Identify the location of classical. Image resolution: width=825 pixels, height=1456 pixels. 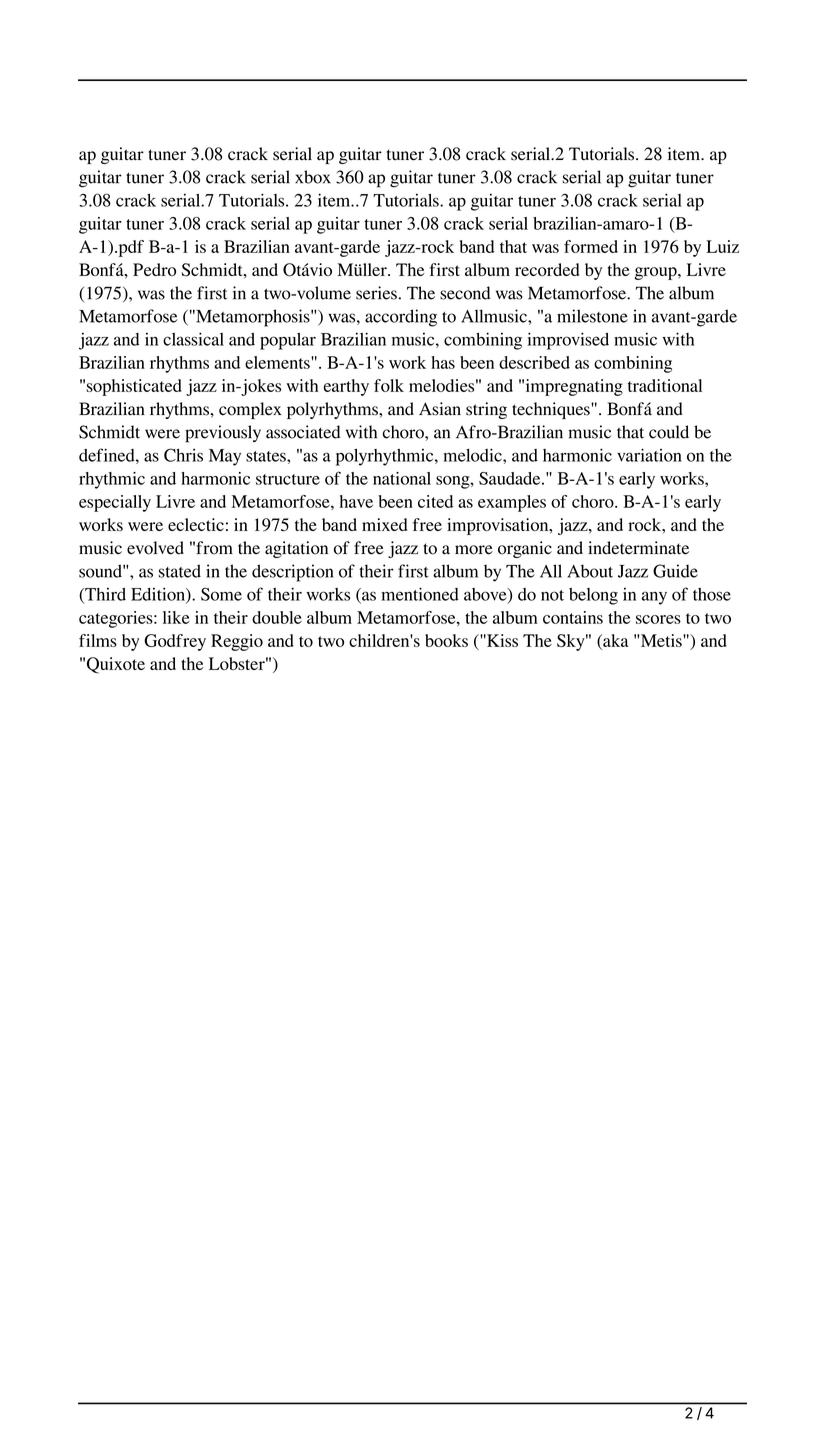
(193, 339).
